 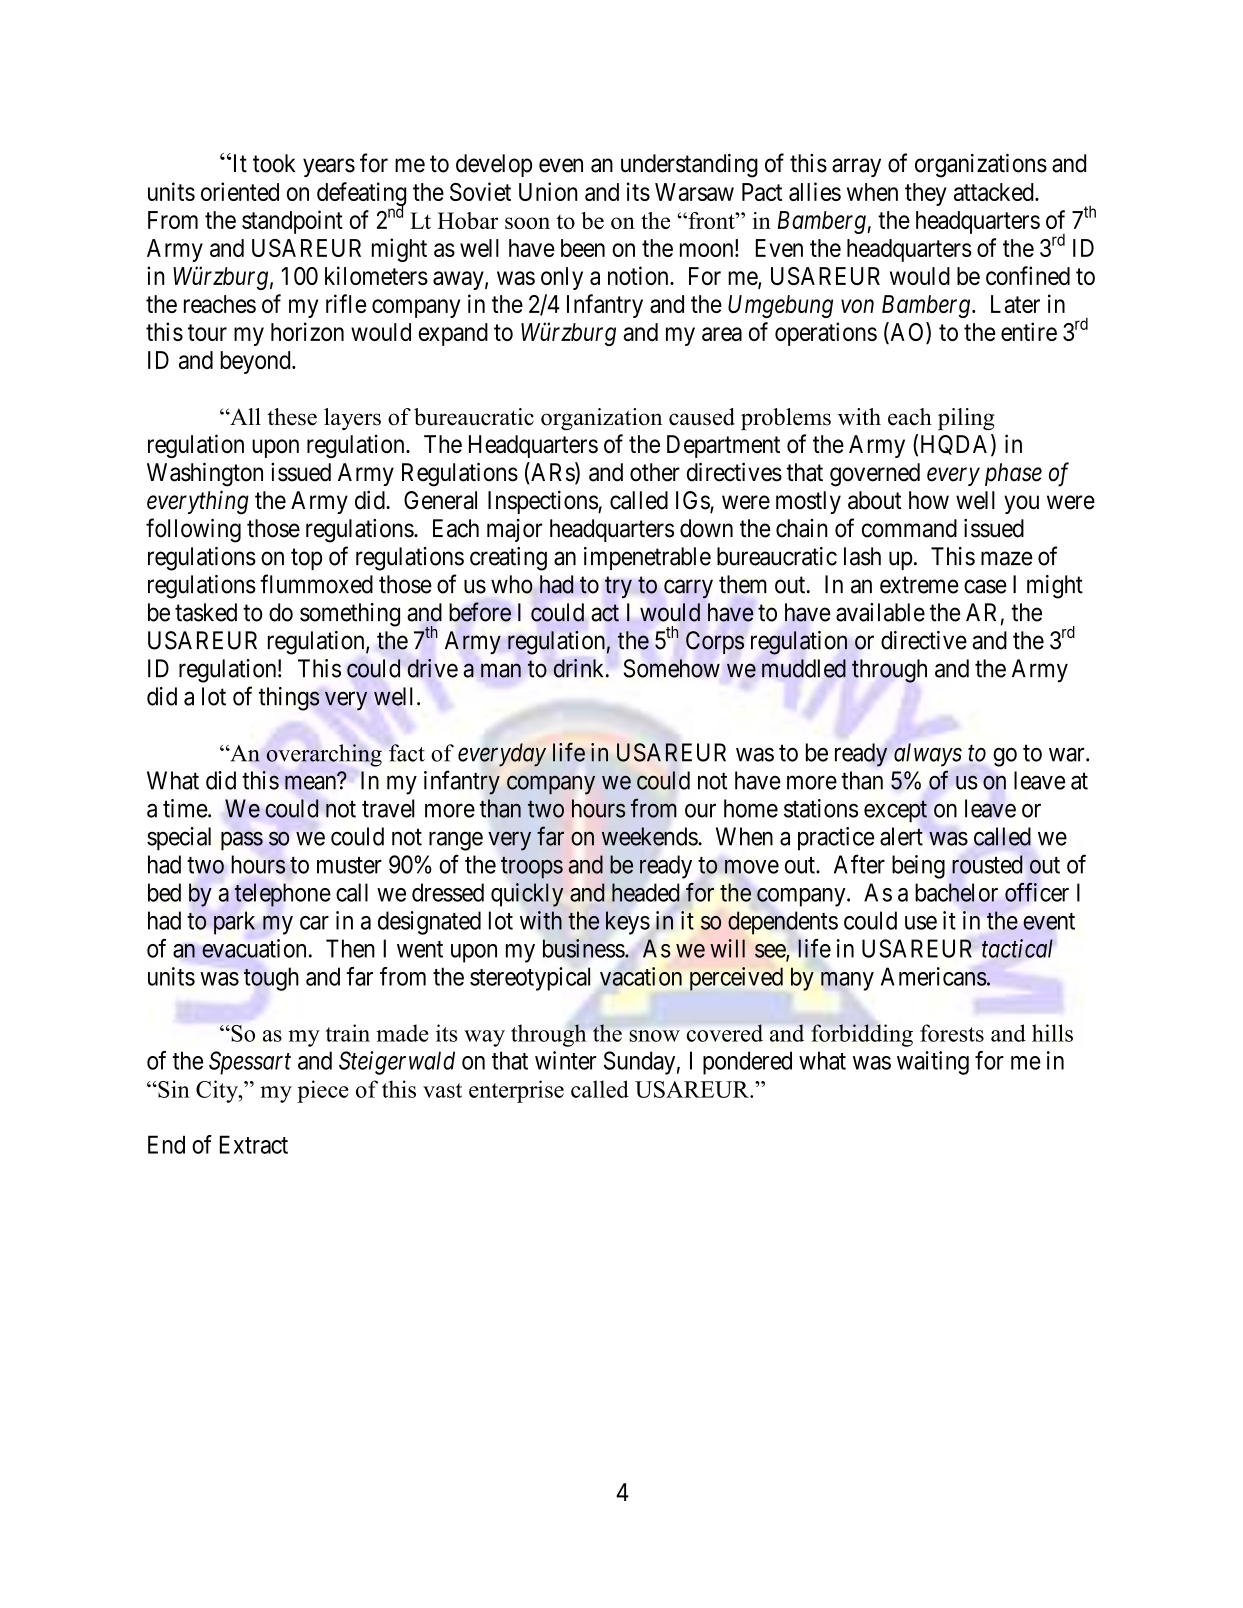 What do you see at coordinates (240, 191) in the screenshot?
I see `oriented` at bounding box center [240, 191].
